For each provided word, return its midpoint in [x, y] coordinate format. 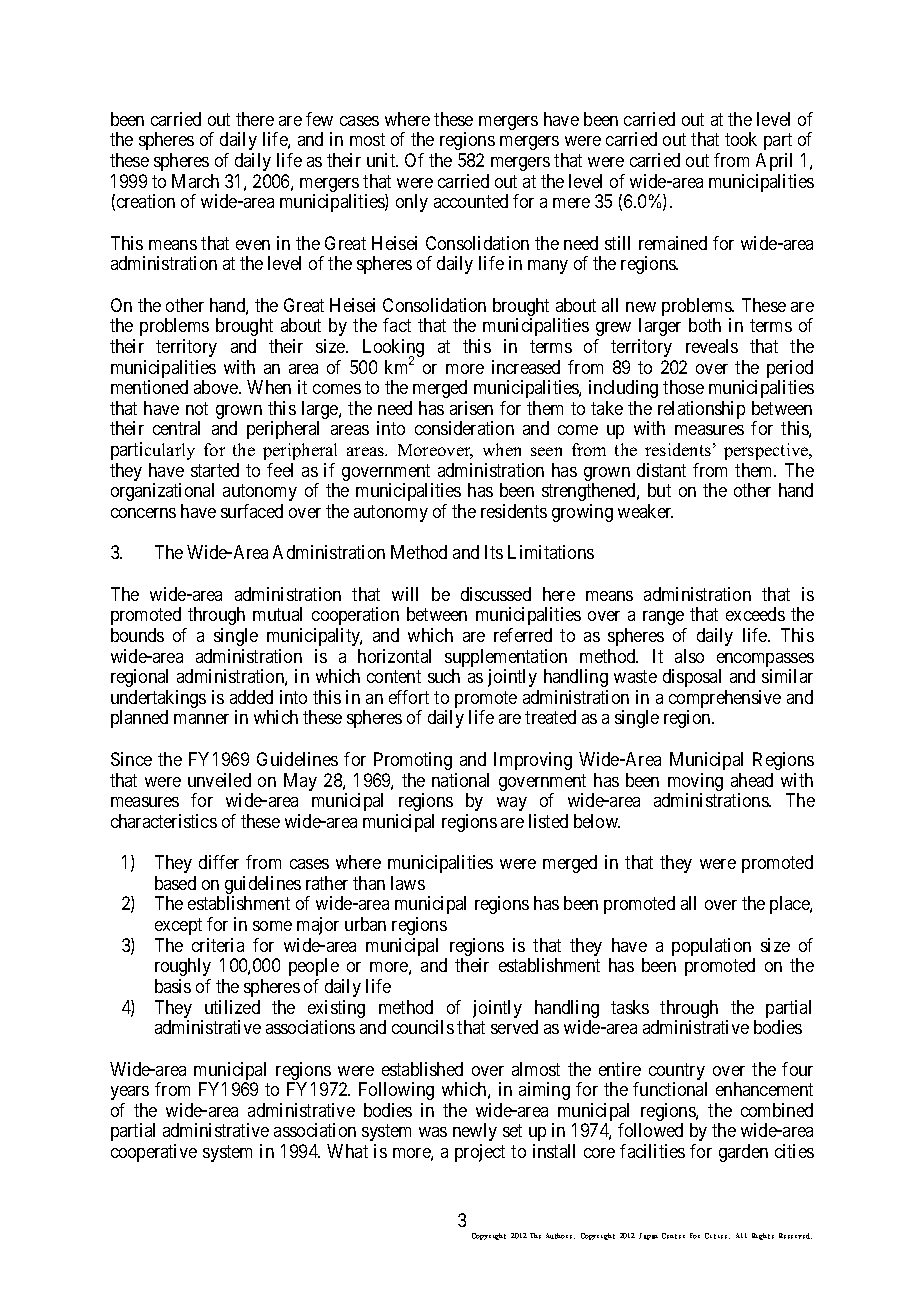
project [480, 1153]
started [215, 470]
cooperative [154, 1153]
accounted [471, 201]
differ [219, 862]
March [195, 181]
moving [695, 783]
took [741, 139]
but [659, 490]
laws [408, 883]
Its [494, 552]
